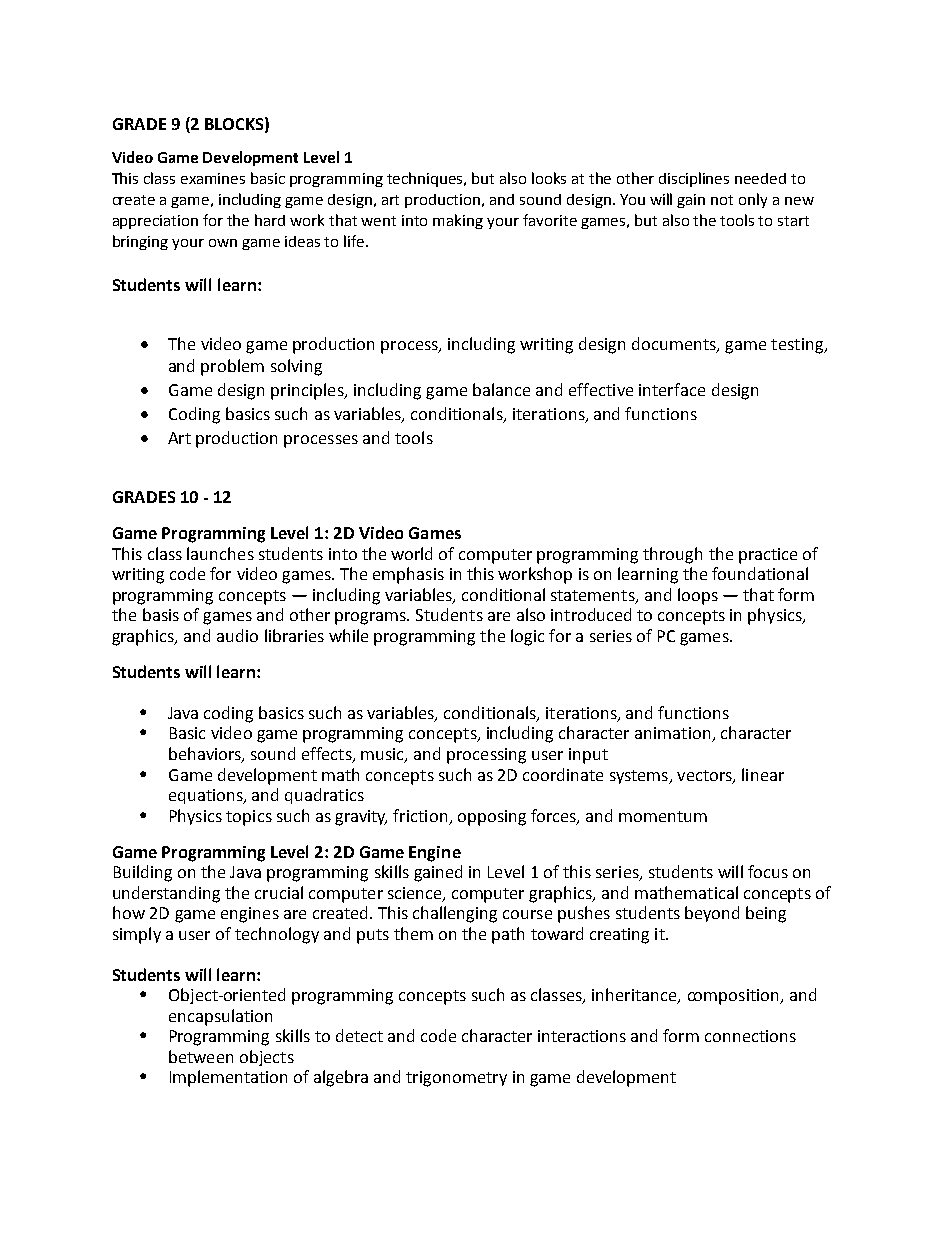 The width and height of the document is (952, 1233). Describe the element at coordinates (456, 1079) in the document. I see `trigonometry` at that location.
